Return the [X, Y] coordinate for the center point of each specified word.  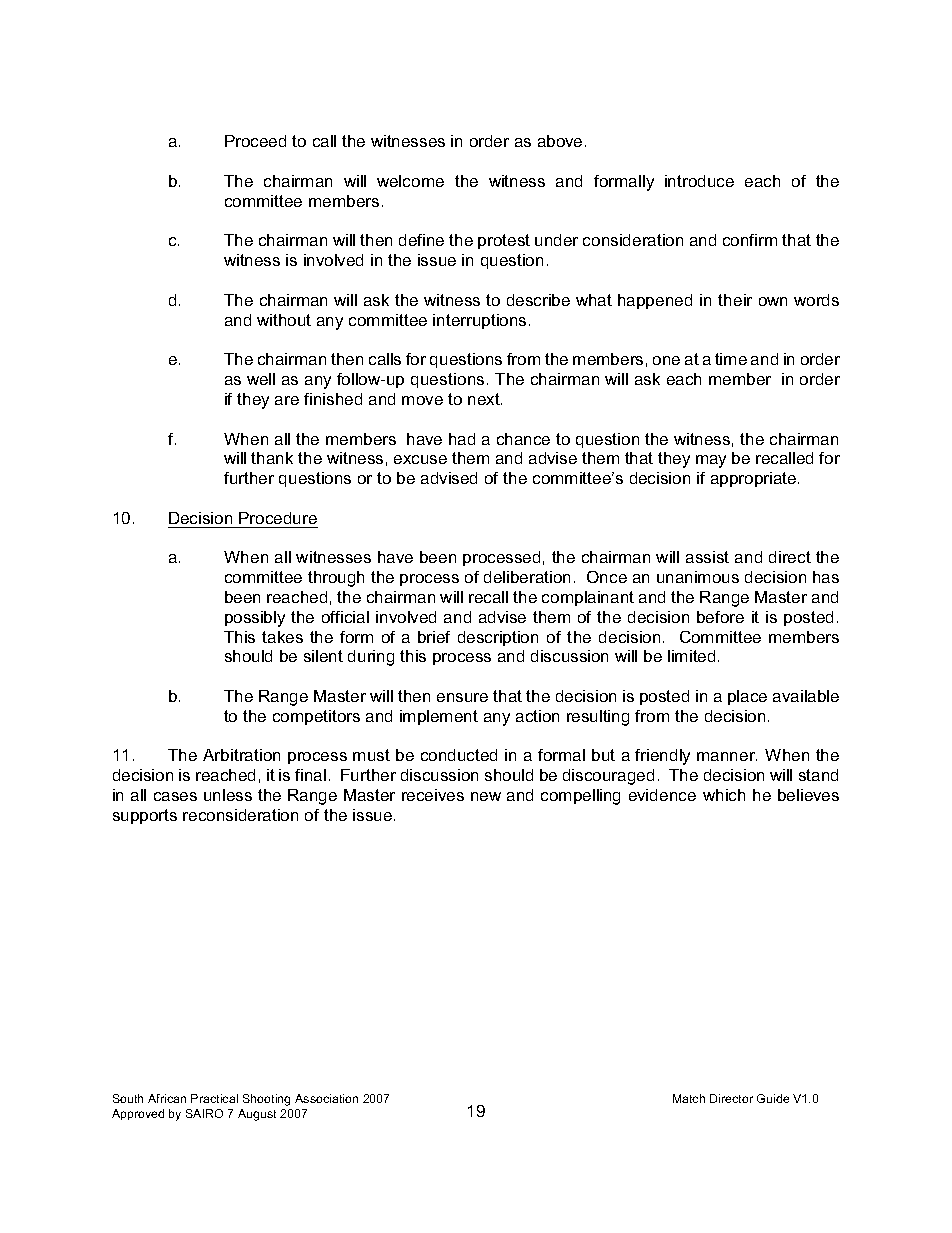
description [498, 638]
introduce [699, 181]
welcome [410, 181]
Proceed [255, 141]
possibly [255, 619]
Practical [214, 1098]
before [720, 617]
